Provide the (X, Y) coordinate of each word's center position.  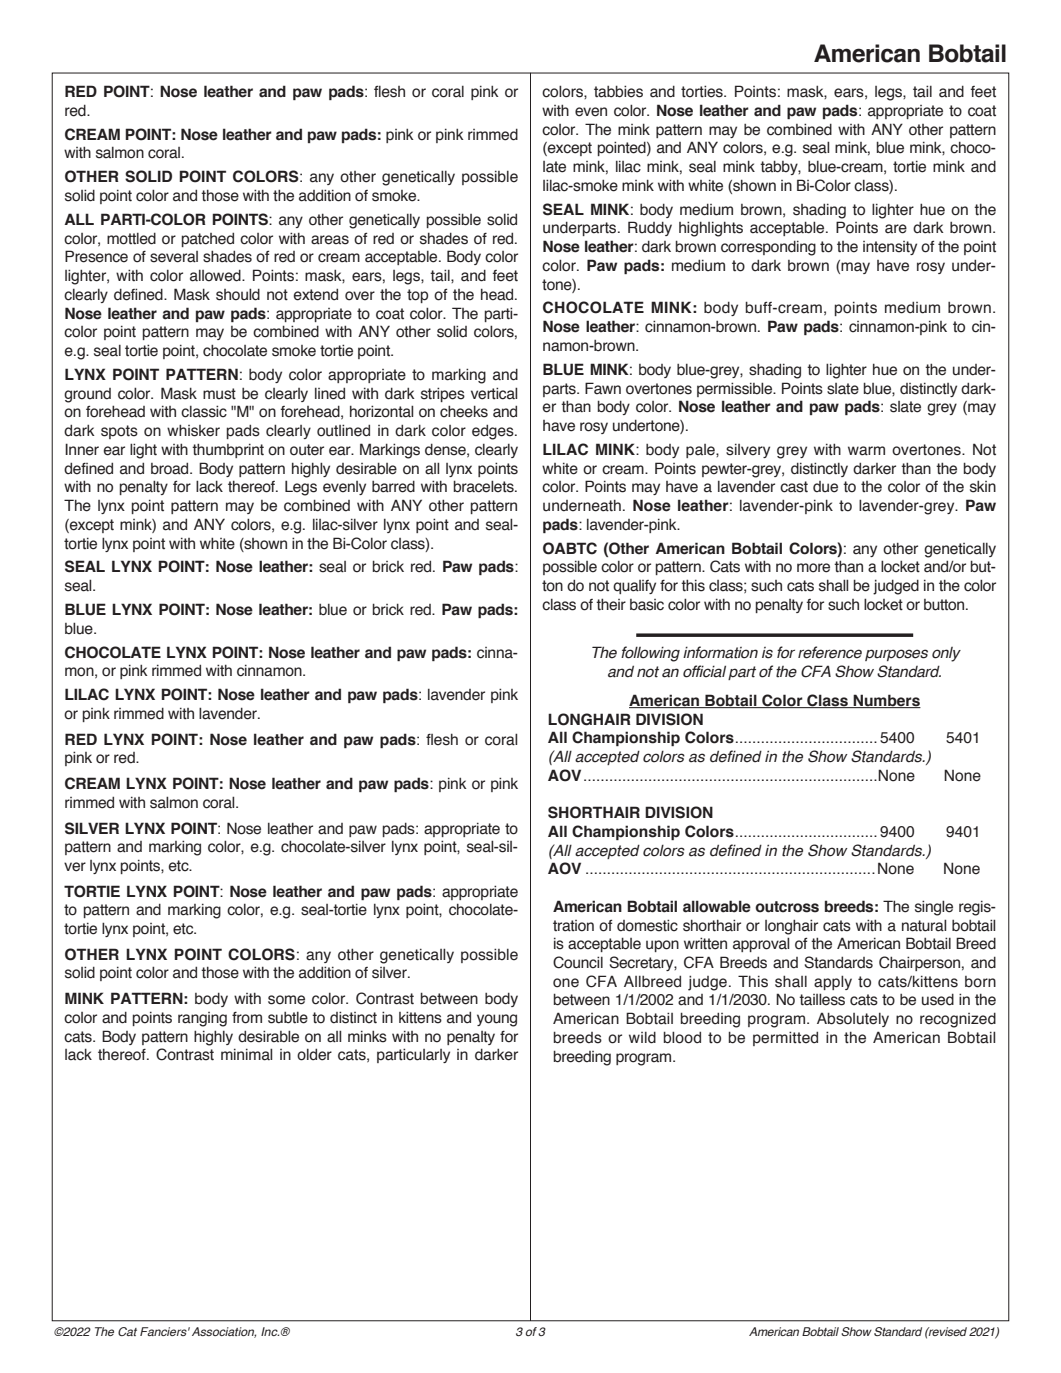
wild (642, 1037)
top (417, 296)
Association (224, 1332)
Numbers (886, 701)
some (286, 1000)
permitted (785, 1038)
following (650, 654)
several (174, 257)
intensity (890, 248)
